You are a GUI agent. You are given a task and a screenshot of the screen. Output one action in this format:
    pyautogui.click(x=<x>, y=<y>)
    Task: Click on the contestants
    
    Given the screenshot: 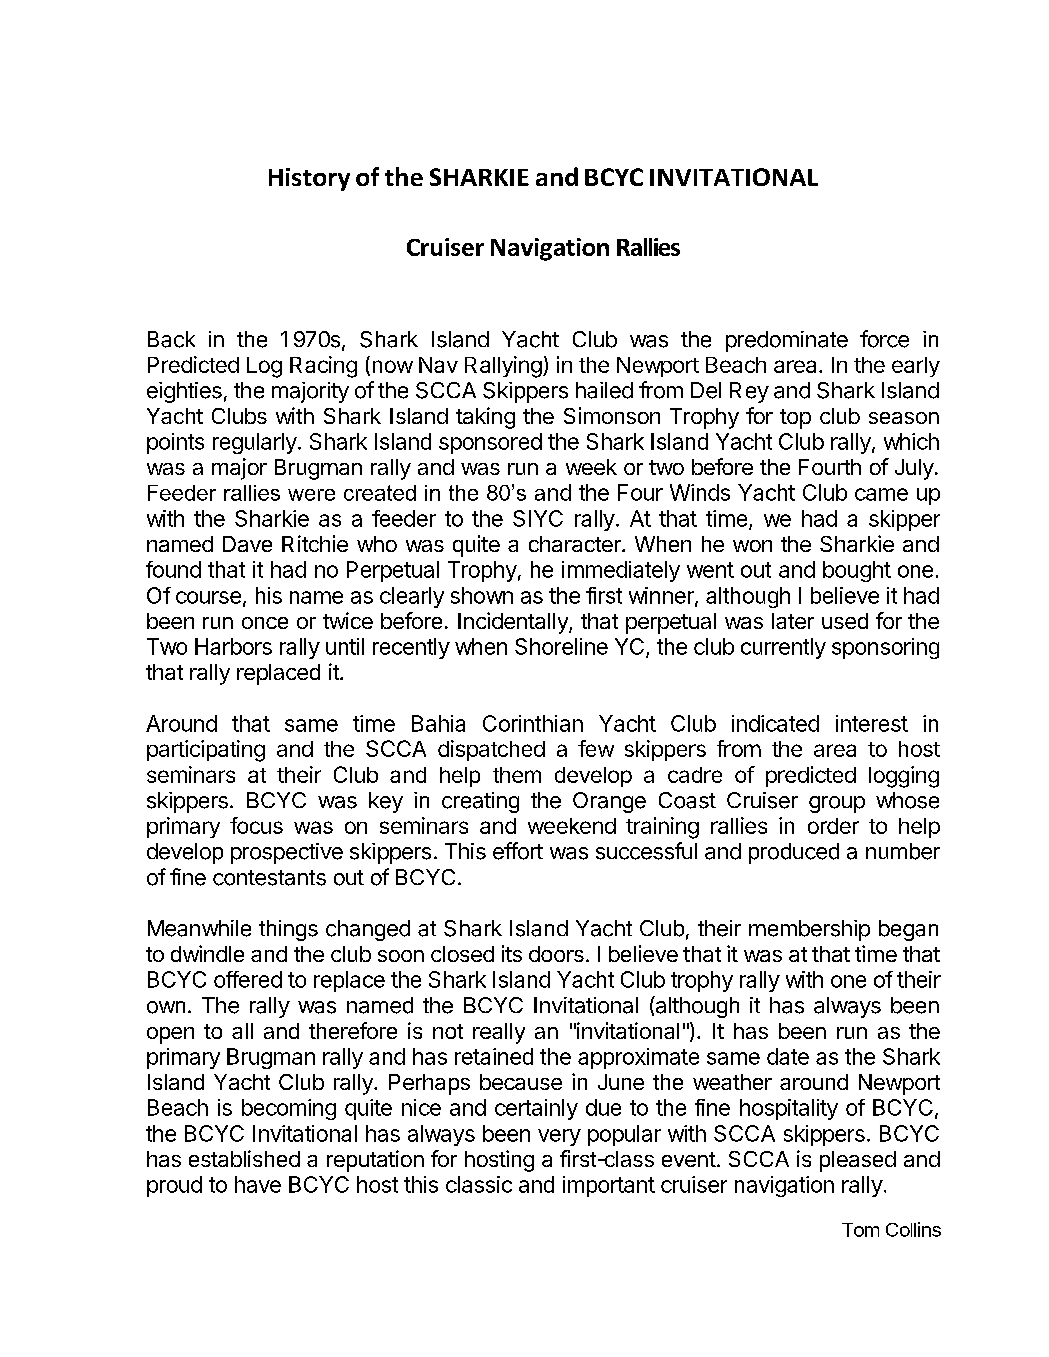 What is the action you would take?
    pyautogui.click(x=269, y=878)
